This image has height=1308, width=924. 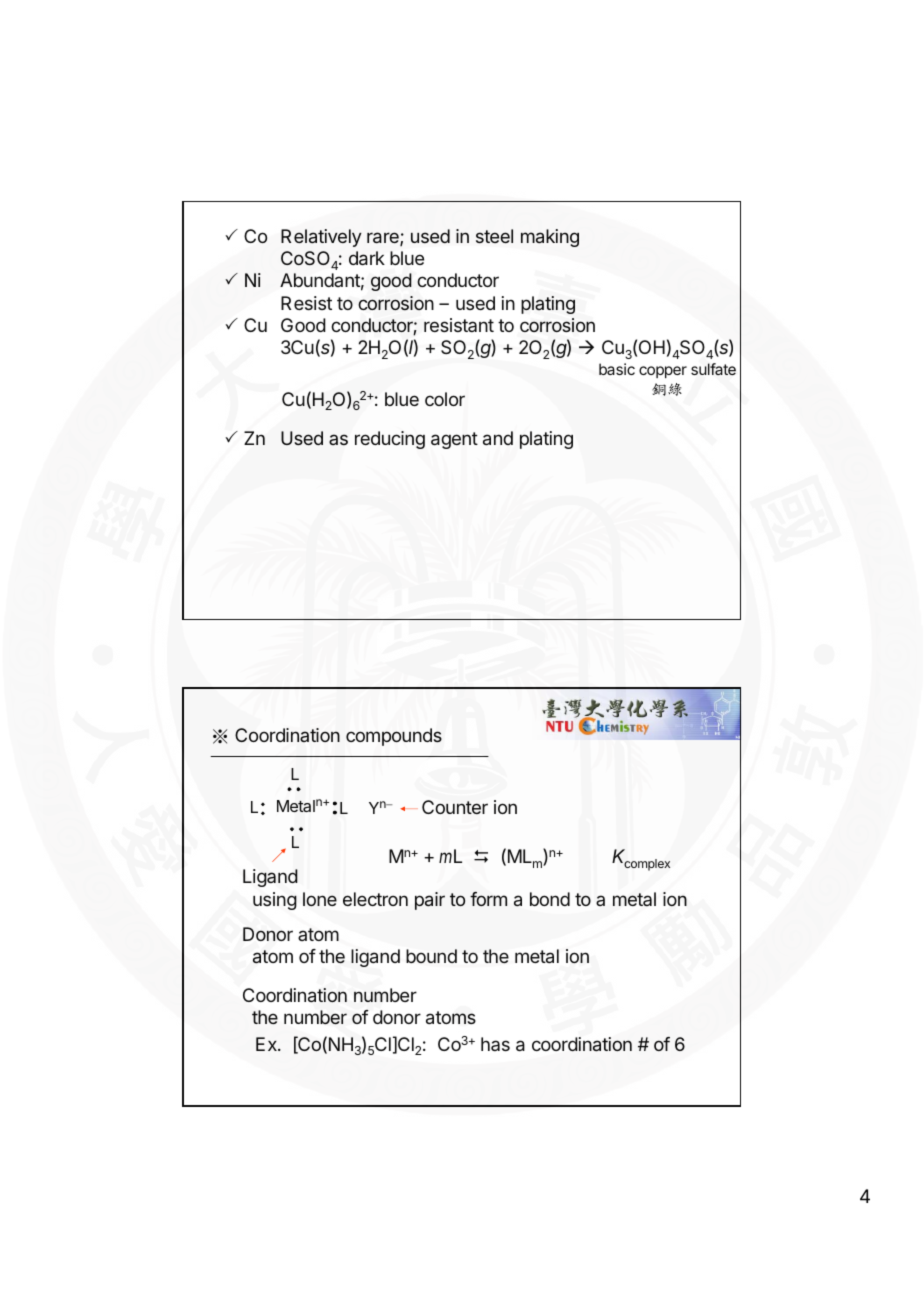 I want to click on compounds, so click(x=394, y=737).
